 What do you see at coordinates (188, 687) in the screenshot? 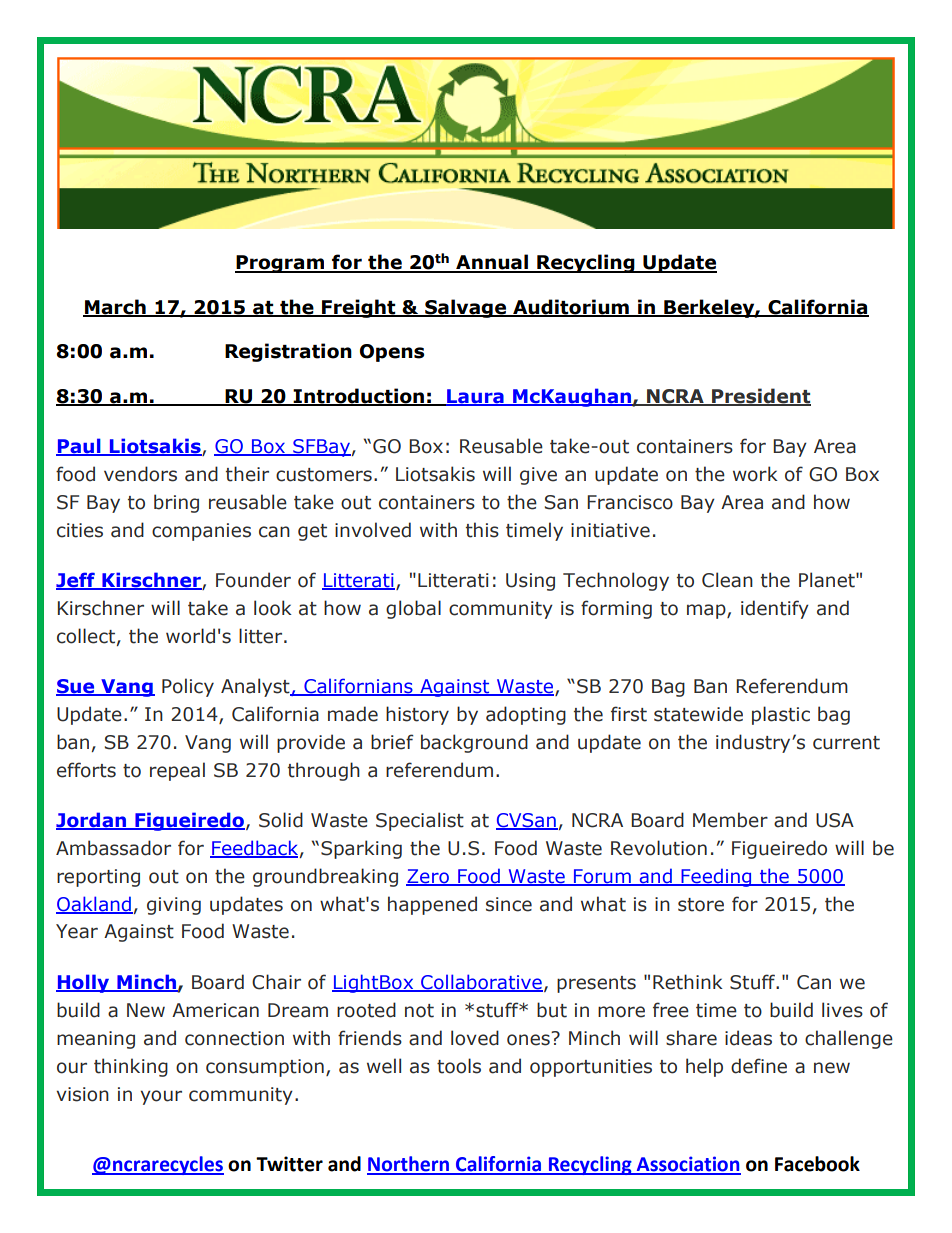
I see `Policy` at bounding box center [188, 687].
